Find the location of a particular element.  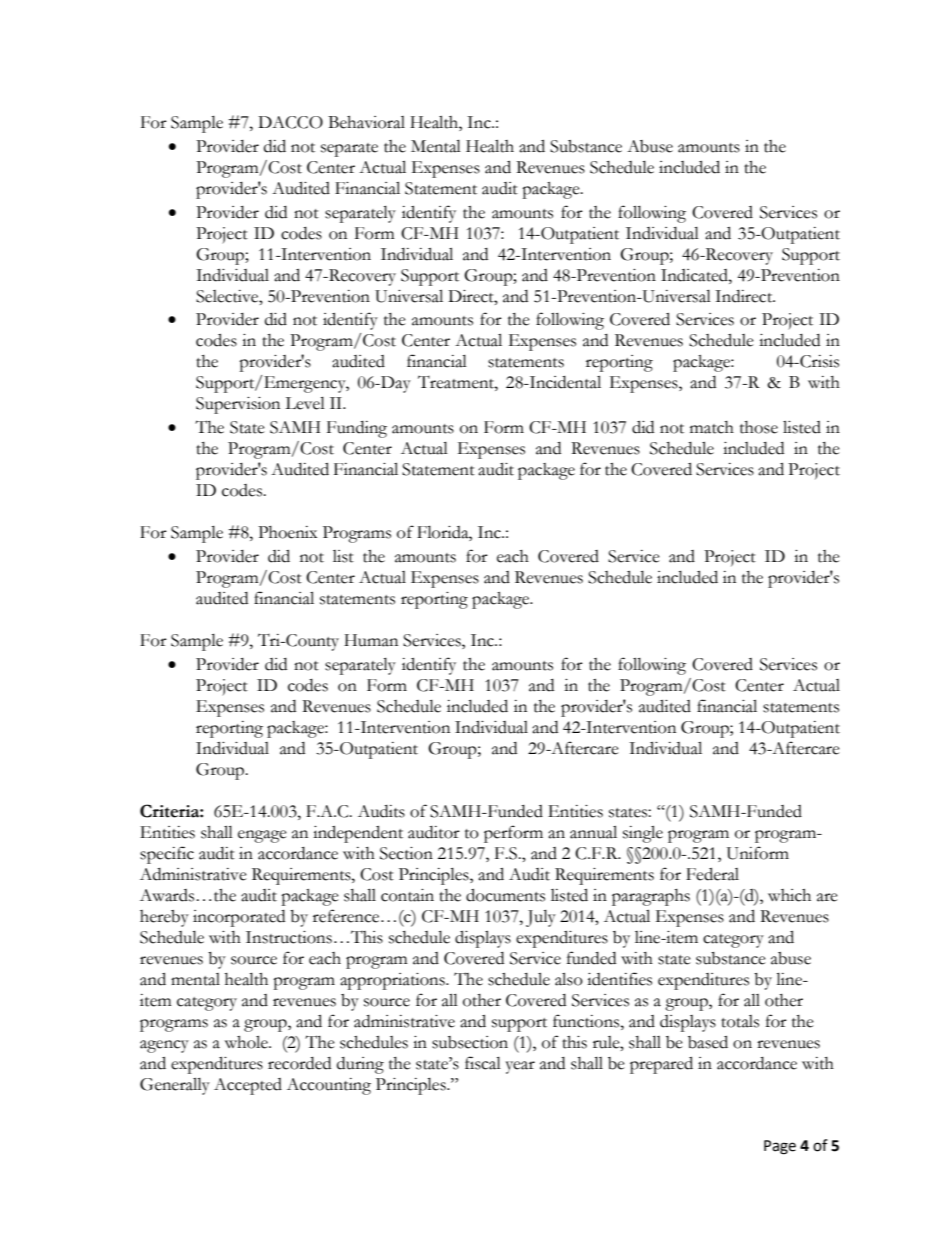

engage is located at coordinates (262, 836).
